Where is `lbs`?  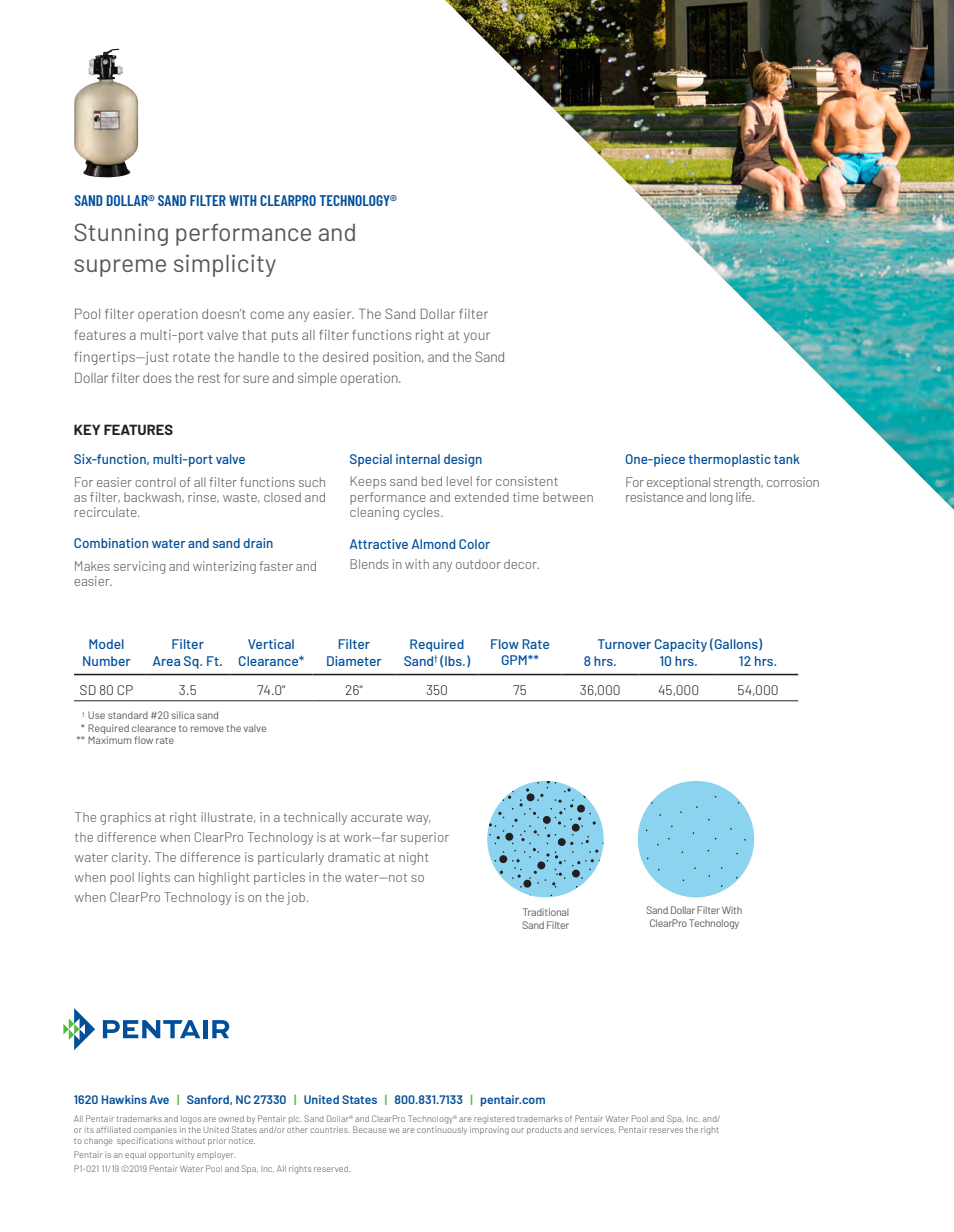
lbs is located at coordinates (454, 661).
